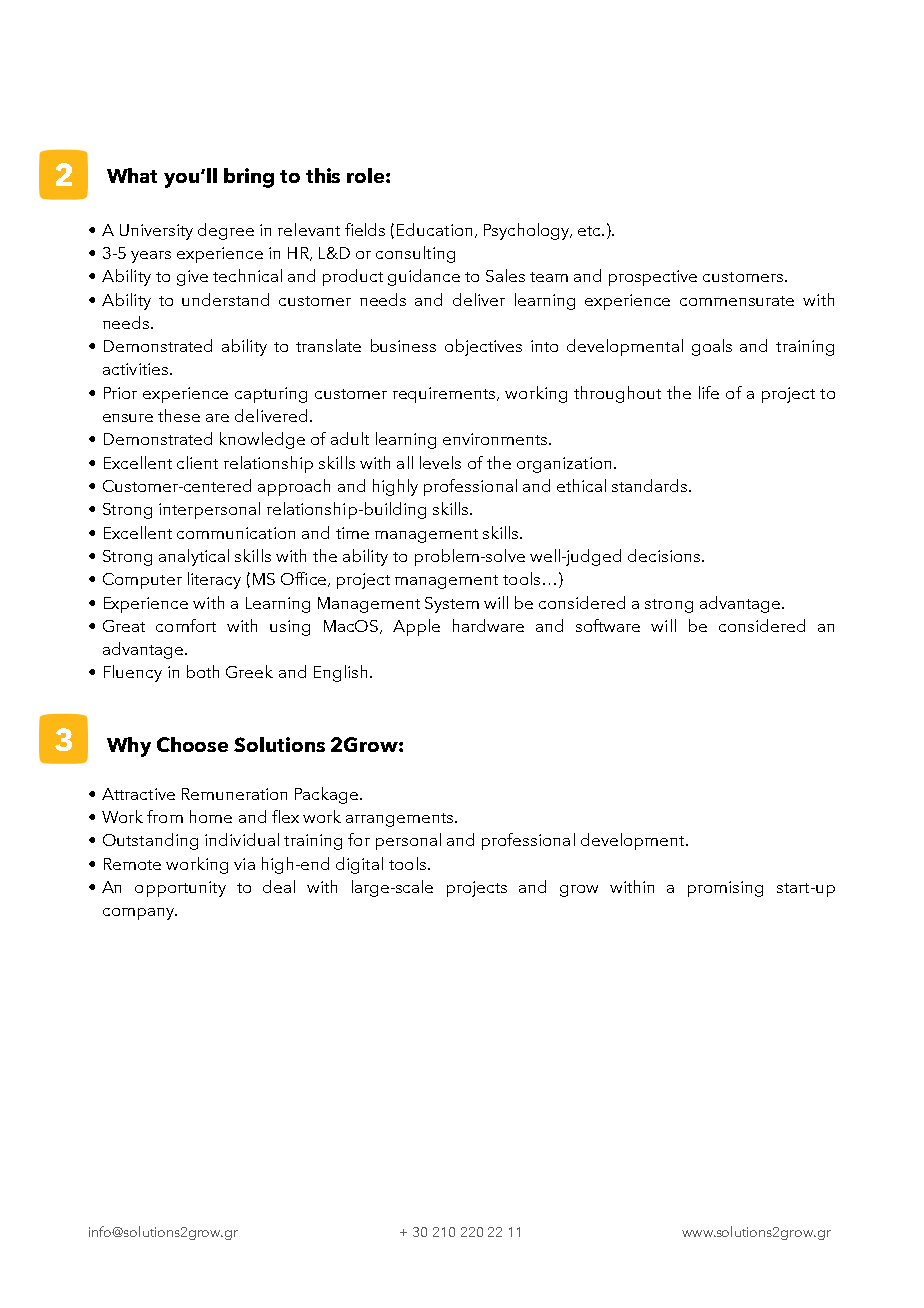 This screenshot has width=924, height=1308. What do you see at coordinates (725, 889) in the screenshot?
I see `promising` at bounding box center [725, 889].
